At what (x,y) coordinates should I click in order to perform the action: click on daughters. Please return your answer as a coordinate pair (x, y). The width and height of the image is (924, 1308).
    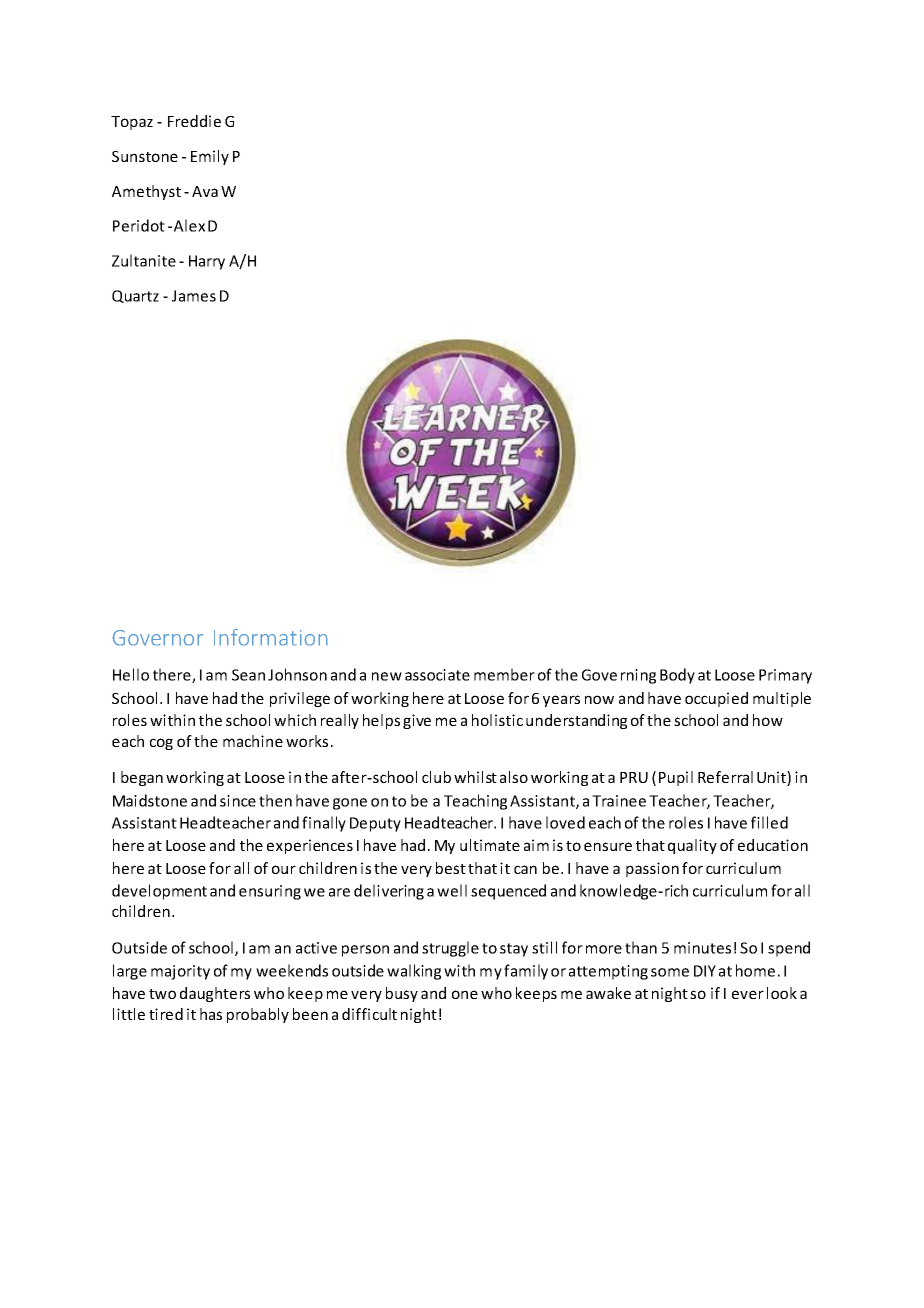
    Looking at the image, I should click on (215, 994).
